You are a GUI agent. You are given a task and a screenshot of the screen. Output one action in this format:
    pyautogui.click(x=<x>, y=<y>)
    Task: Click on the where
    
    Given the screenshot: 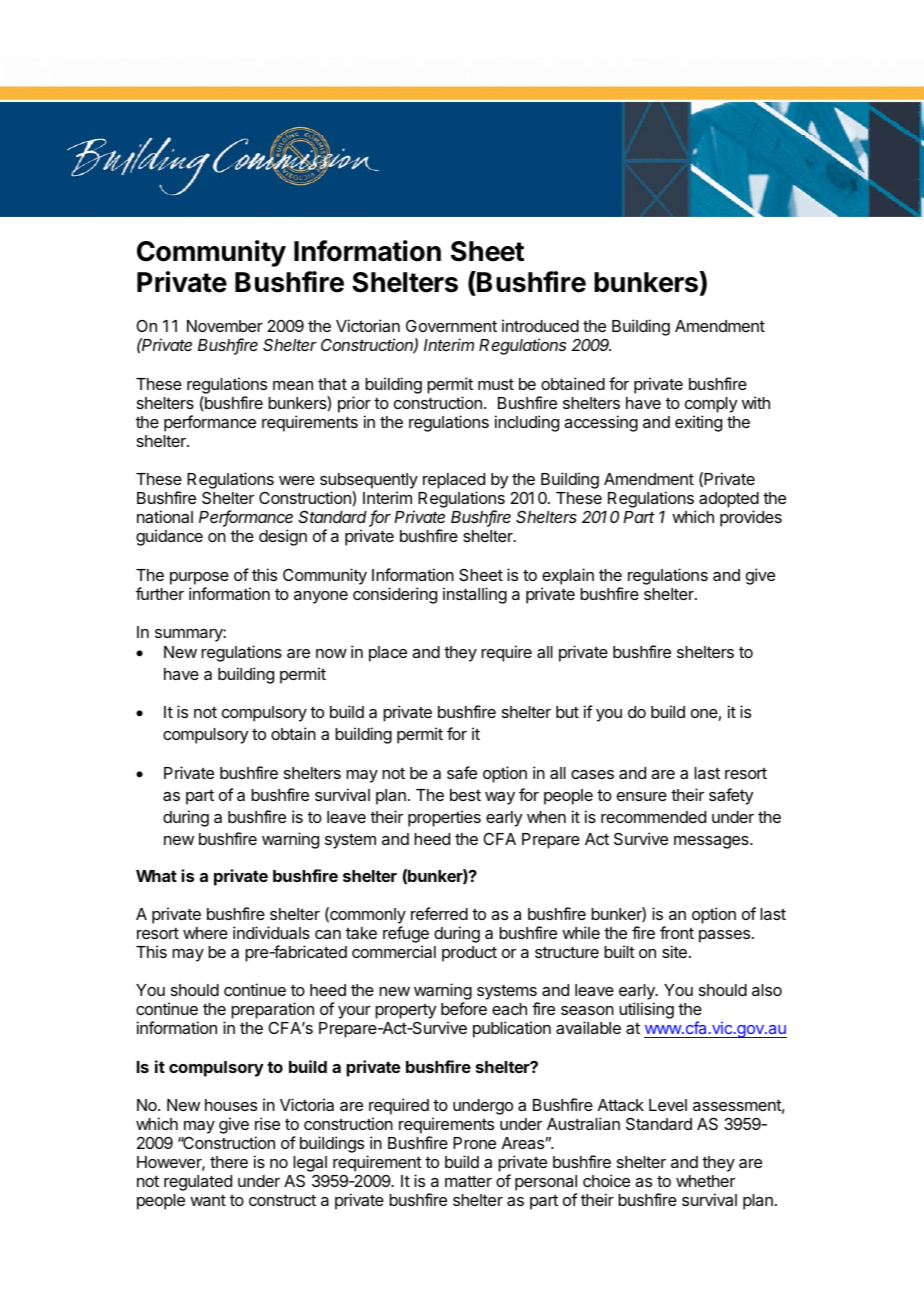 What is the action you would take?
    pyautogui.click(x=205, y=933)
